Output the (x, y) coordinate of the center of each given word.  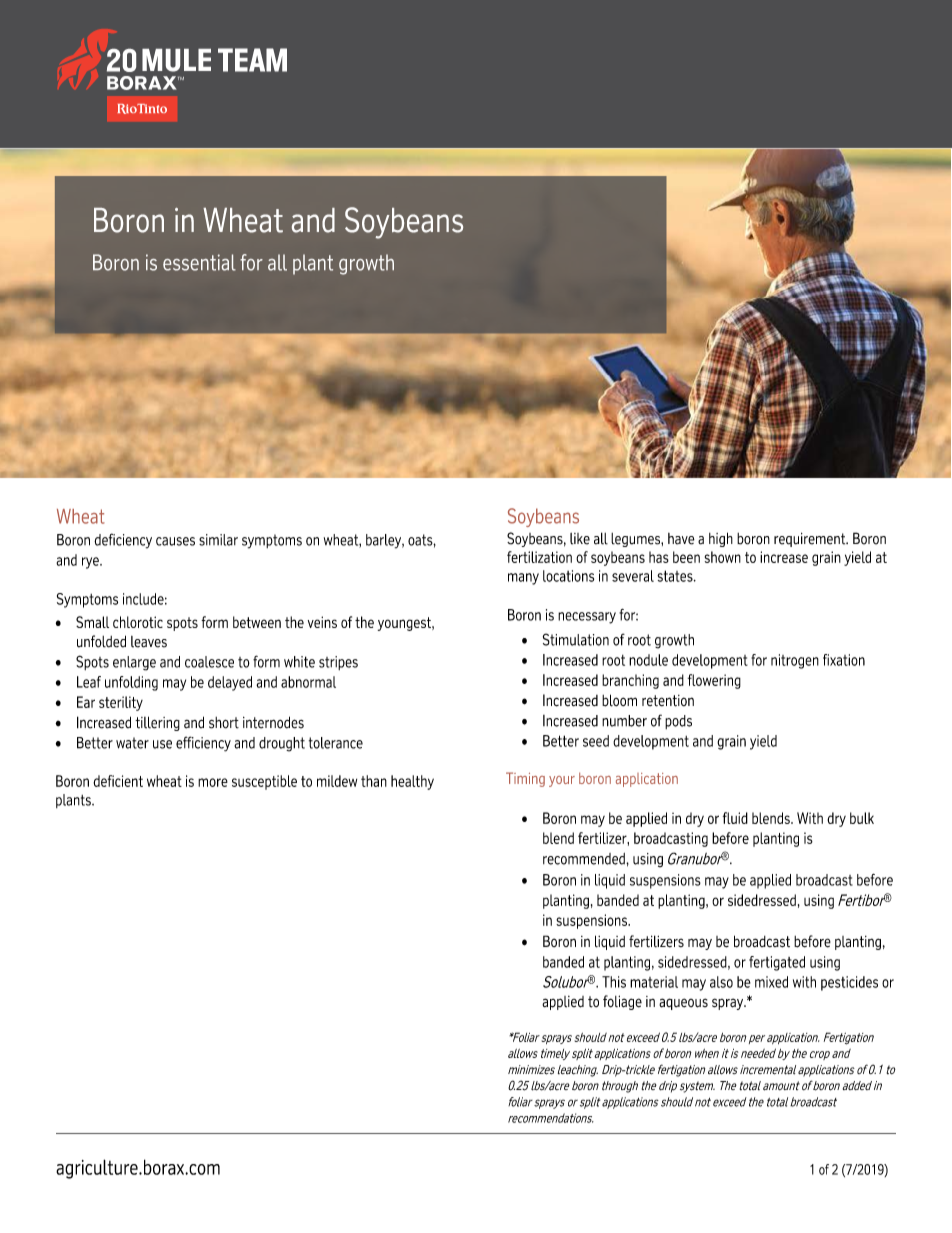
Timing (525, 779)
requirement (811, 540)
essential (199, 262)
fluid (735, 818)
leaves (149, 642)
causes (175, 541)
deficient (118, 781)
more (213, 782)
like (580, 539)
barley (385, 541)
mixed (771, 982)
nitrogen (795, 661)
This (614, 982)
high (721, 539)
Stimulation (576, 639)
